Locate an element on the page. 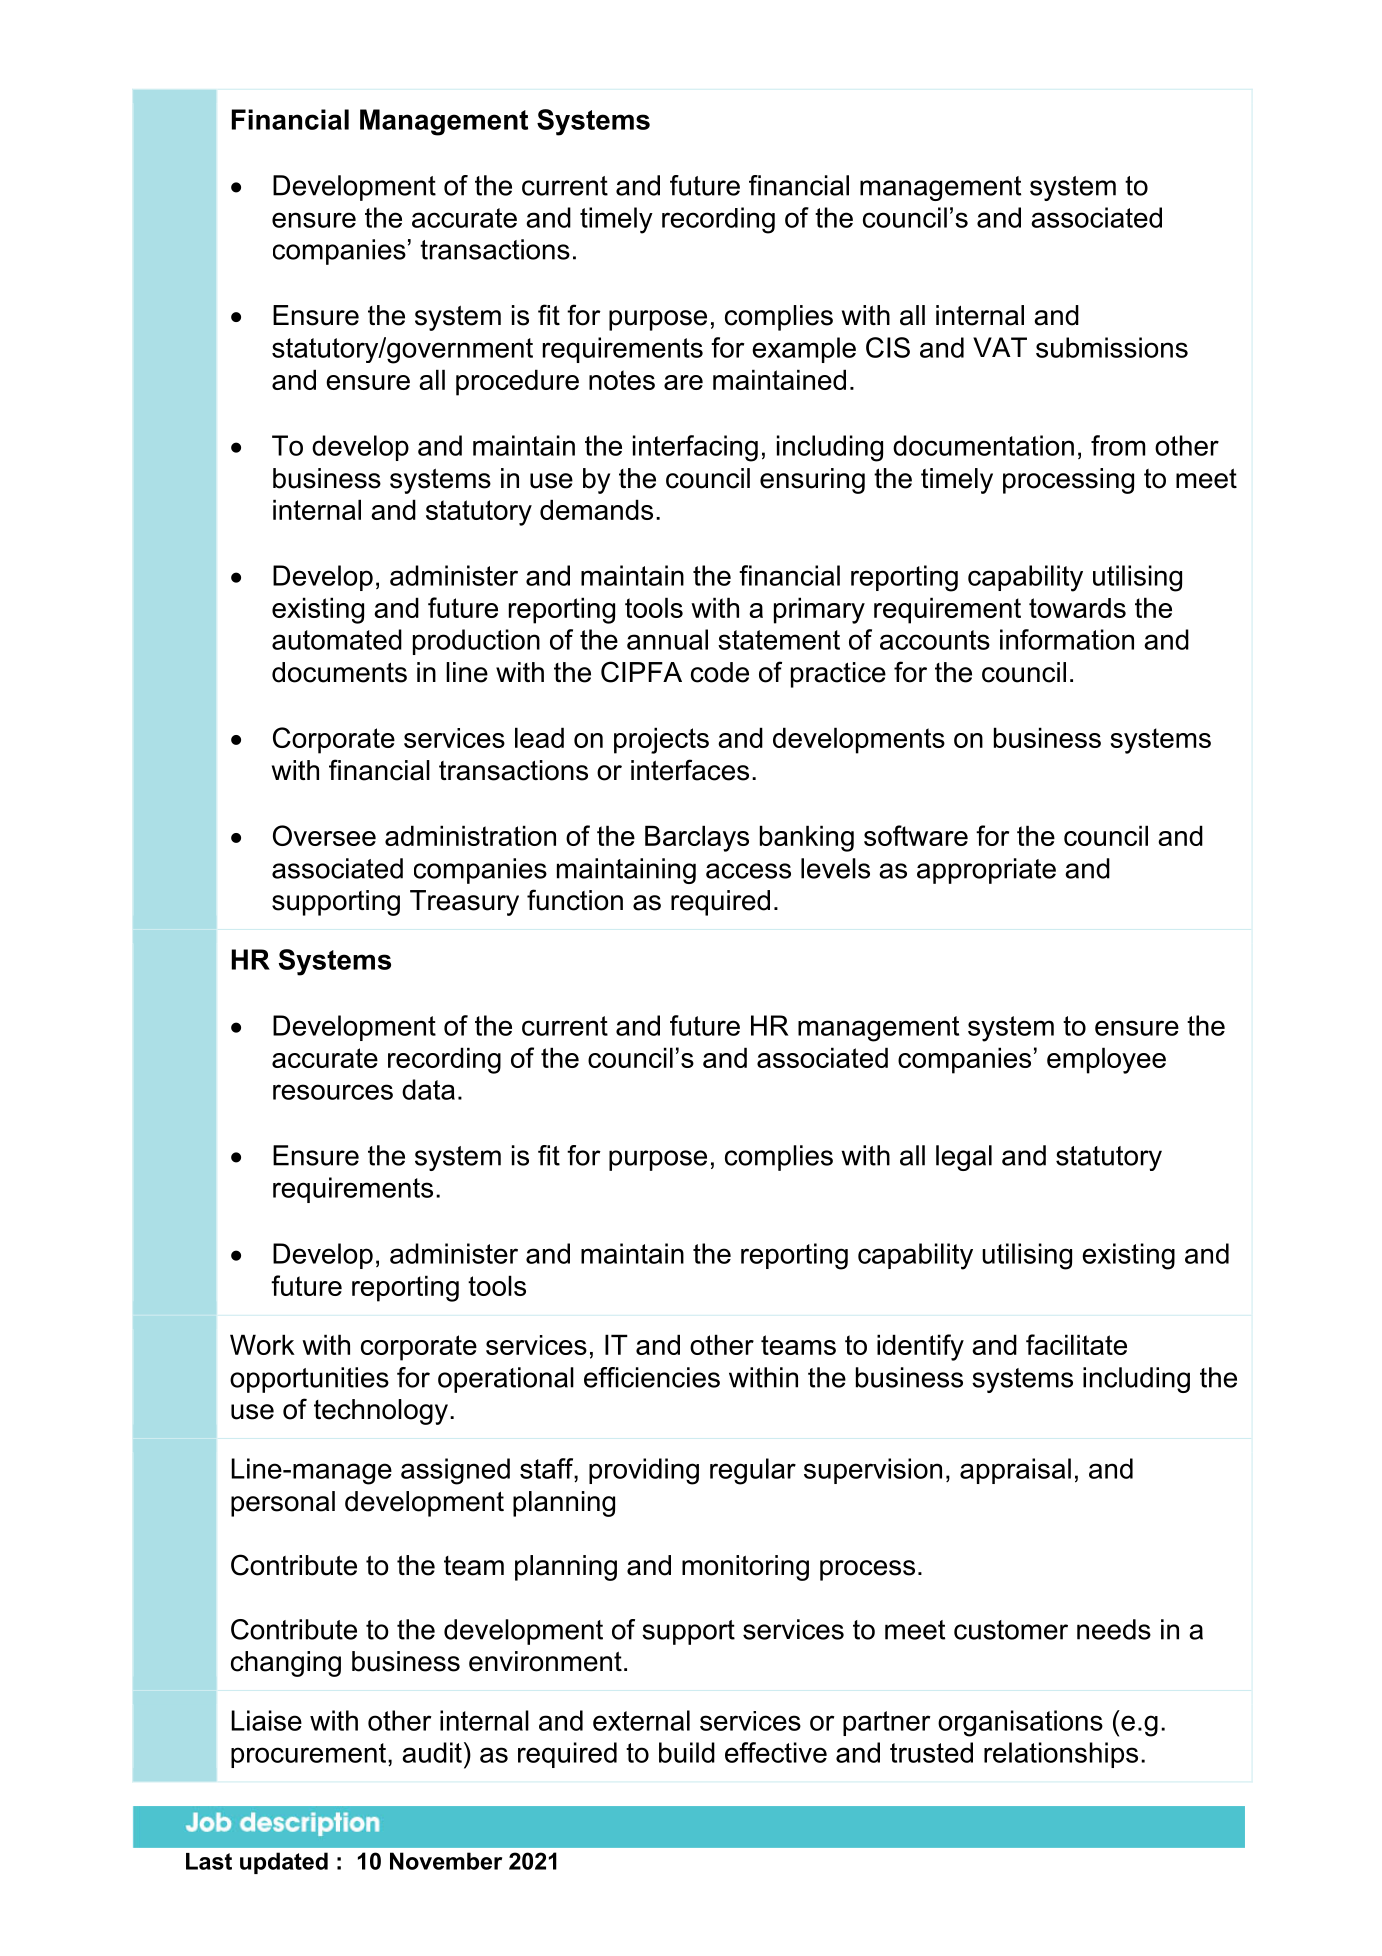 This document has width=1382, height=1956. facilitate is located at coordinates (1076, 1344).
